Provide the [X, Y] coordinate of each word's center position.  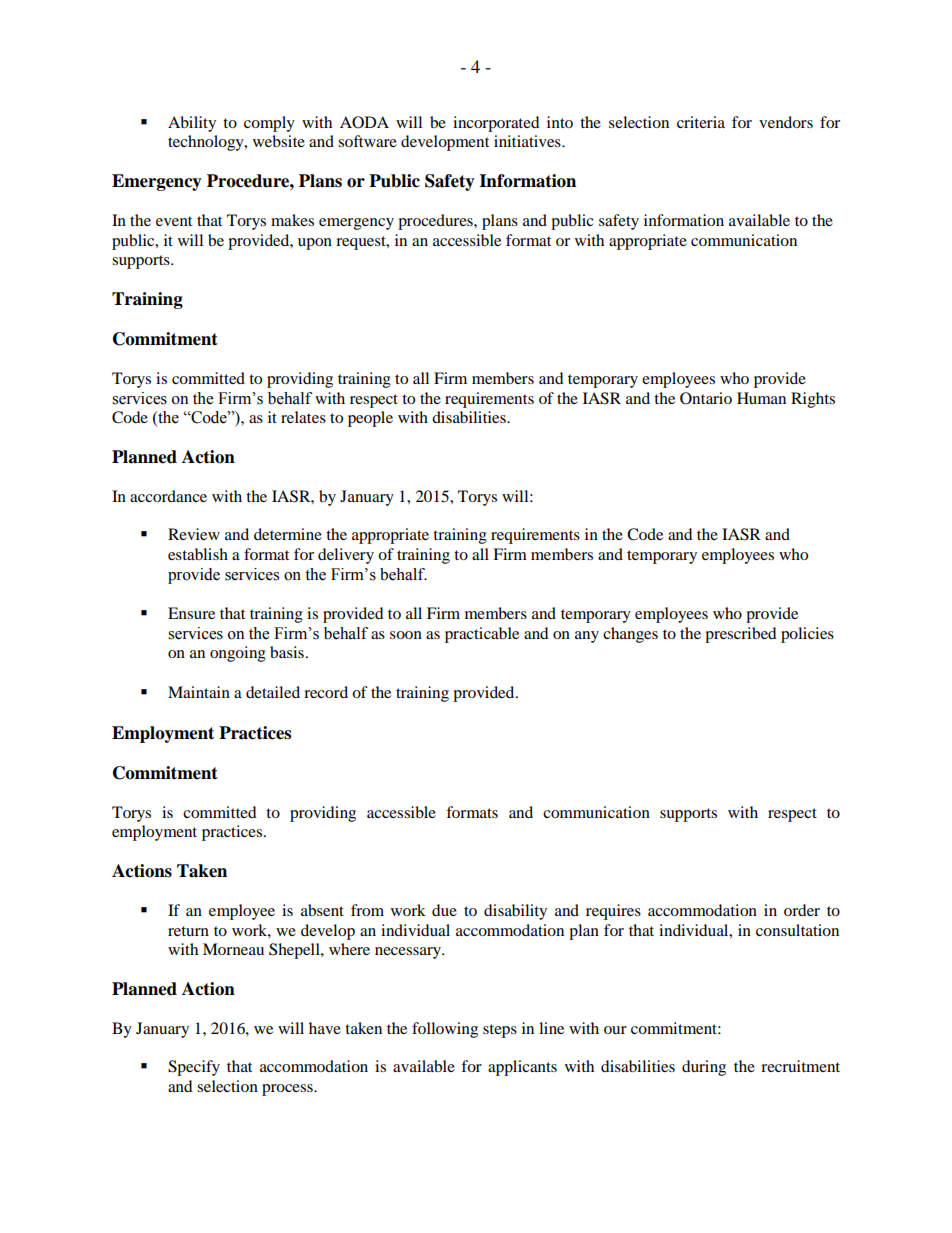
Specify [194, 1068]
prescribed [741, 635]
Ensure [191, 613]
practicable [482, 635]
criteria [701, 122]
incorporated [496, 124]
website [279, 141]
